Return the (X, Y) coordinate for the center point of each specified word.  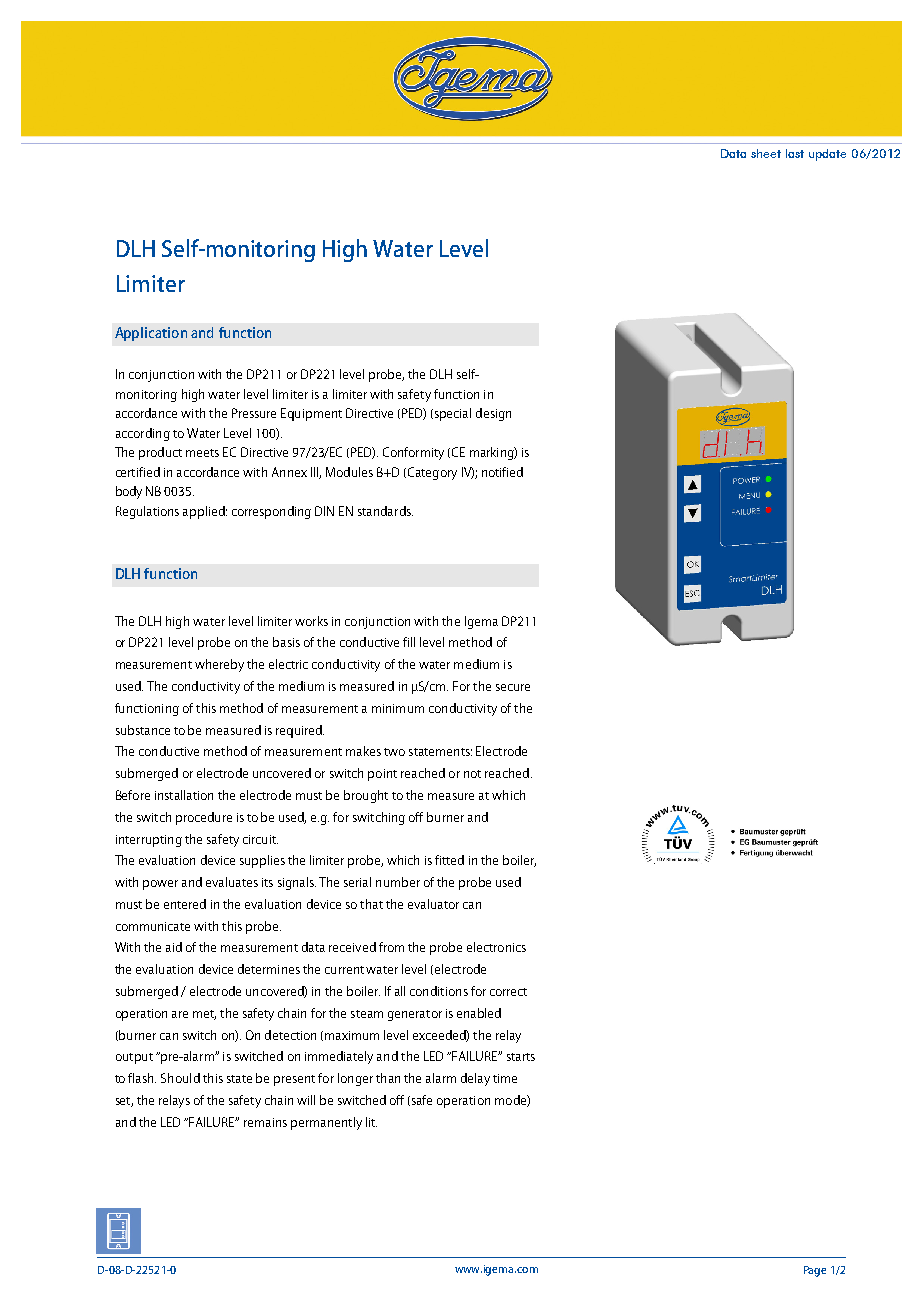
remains (265, 1122)
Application (151, 334)
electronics (496, 947)
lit (371, 1122)
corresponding (271, 512)
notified (502, 472)
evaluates (232, 882)
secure (513, 687)
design (493, 414)
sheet (766, 153)
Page (815, 1271)
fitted (449, 860)
